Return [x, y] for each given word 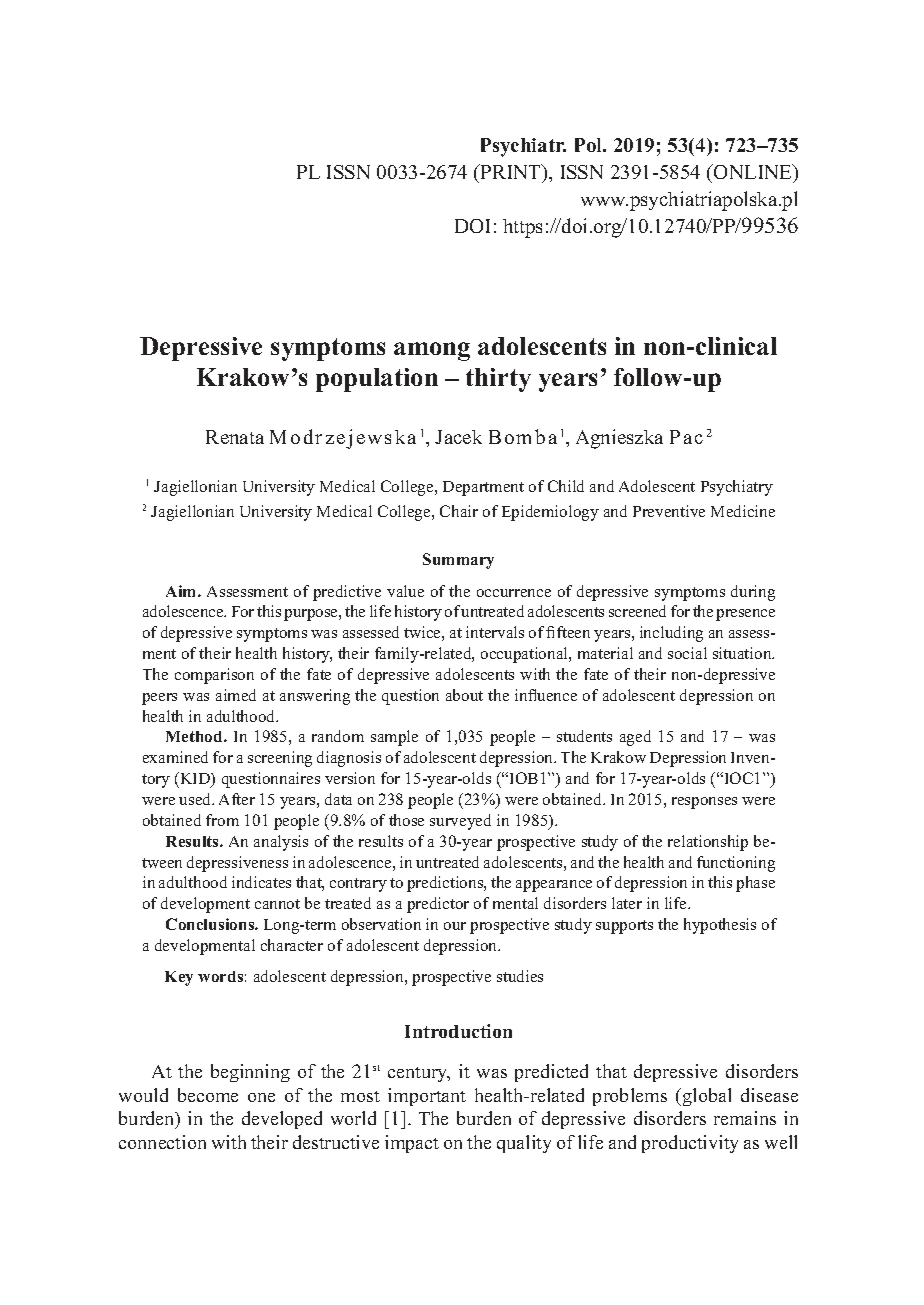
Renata [235, 437]
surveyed [460, 822]
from [222, 820]
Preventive [669, 511]
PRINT [511, 173]
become [208, 1095]
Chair [459, 511]
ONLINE [753, 171]
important [427, 1097]
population [377, 380]
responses [704, 803]
